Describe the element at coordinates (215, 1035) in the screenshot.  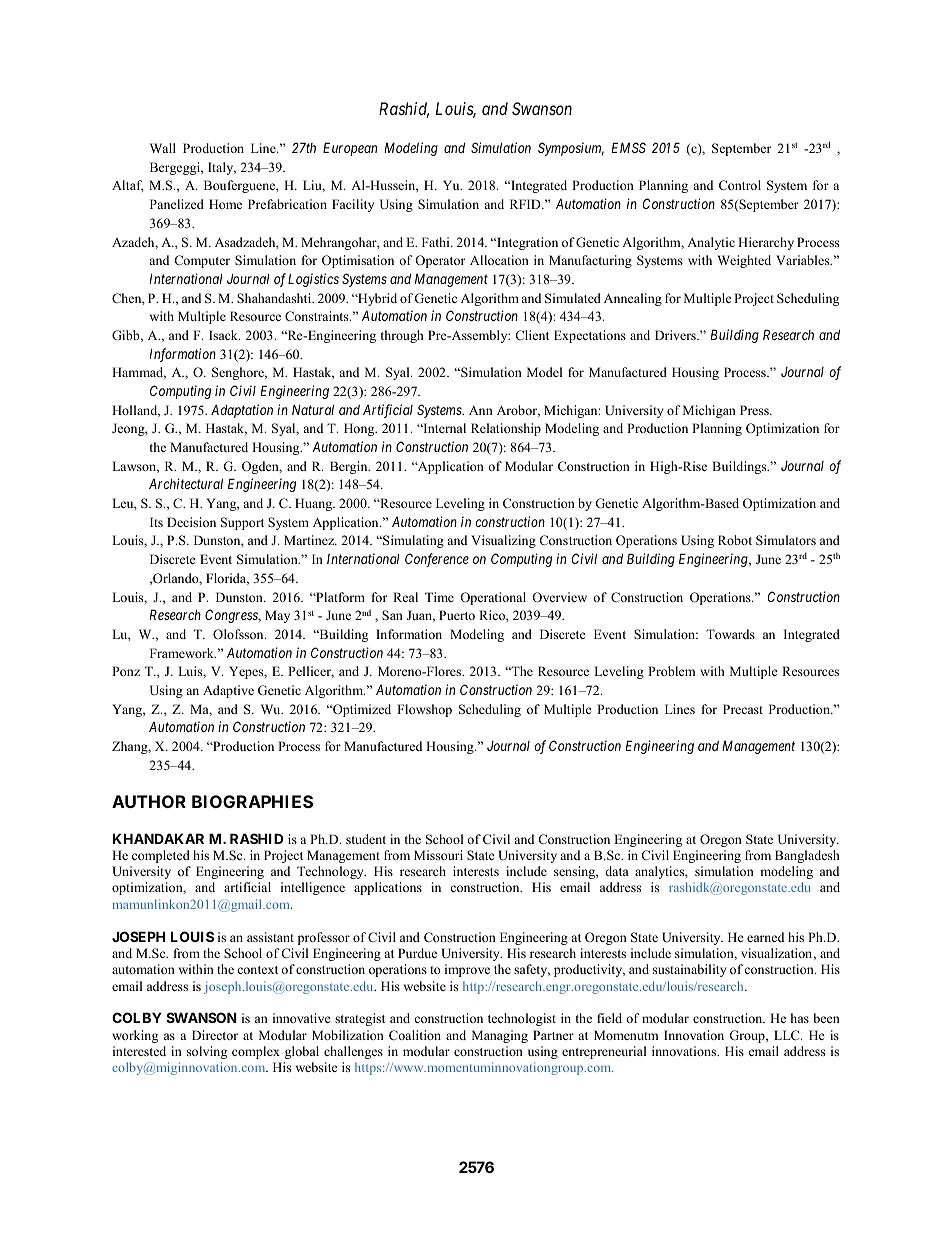
I see `Director` at that location.
